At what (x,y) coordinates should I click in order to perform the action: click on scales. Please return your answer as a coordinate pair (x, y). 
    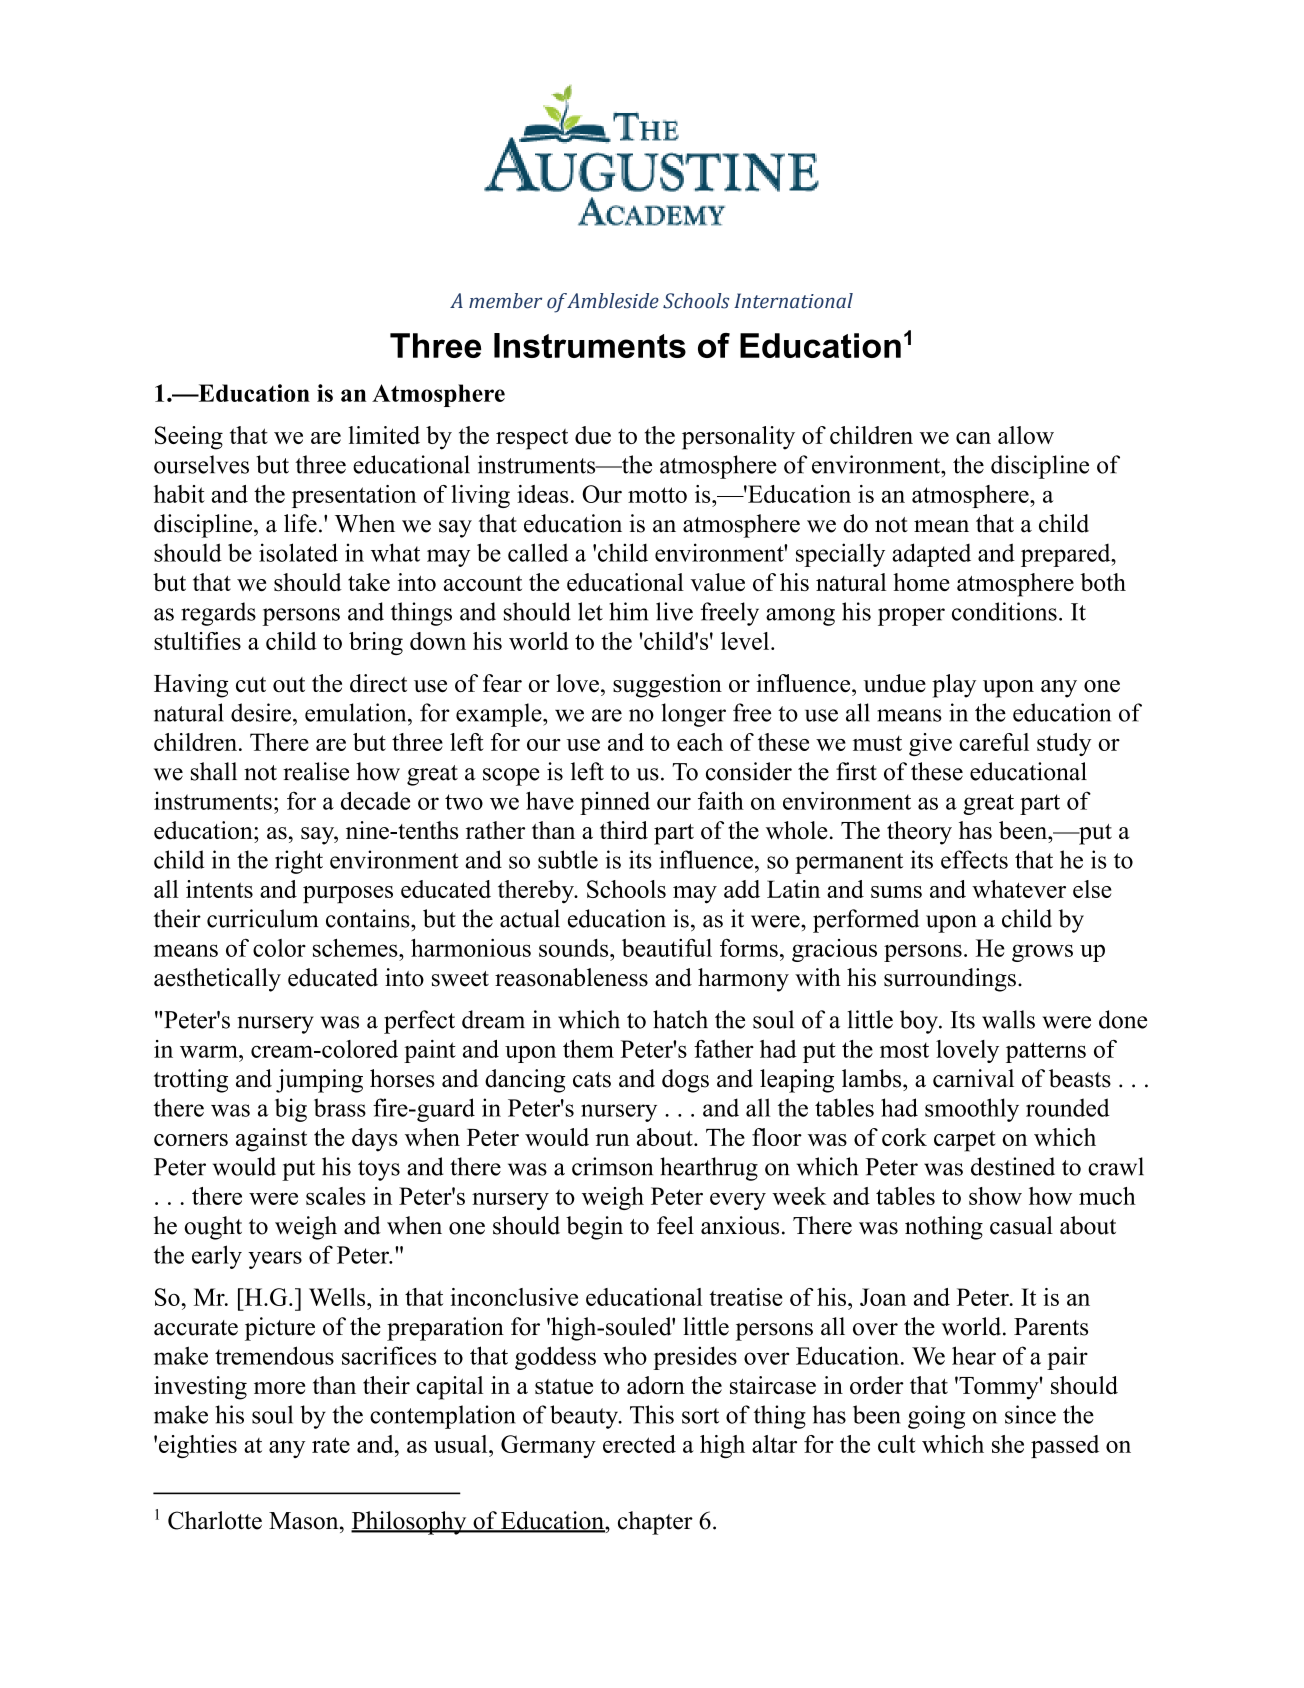
    Looking at the image, I should click on (336, 1196).
